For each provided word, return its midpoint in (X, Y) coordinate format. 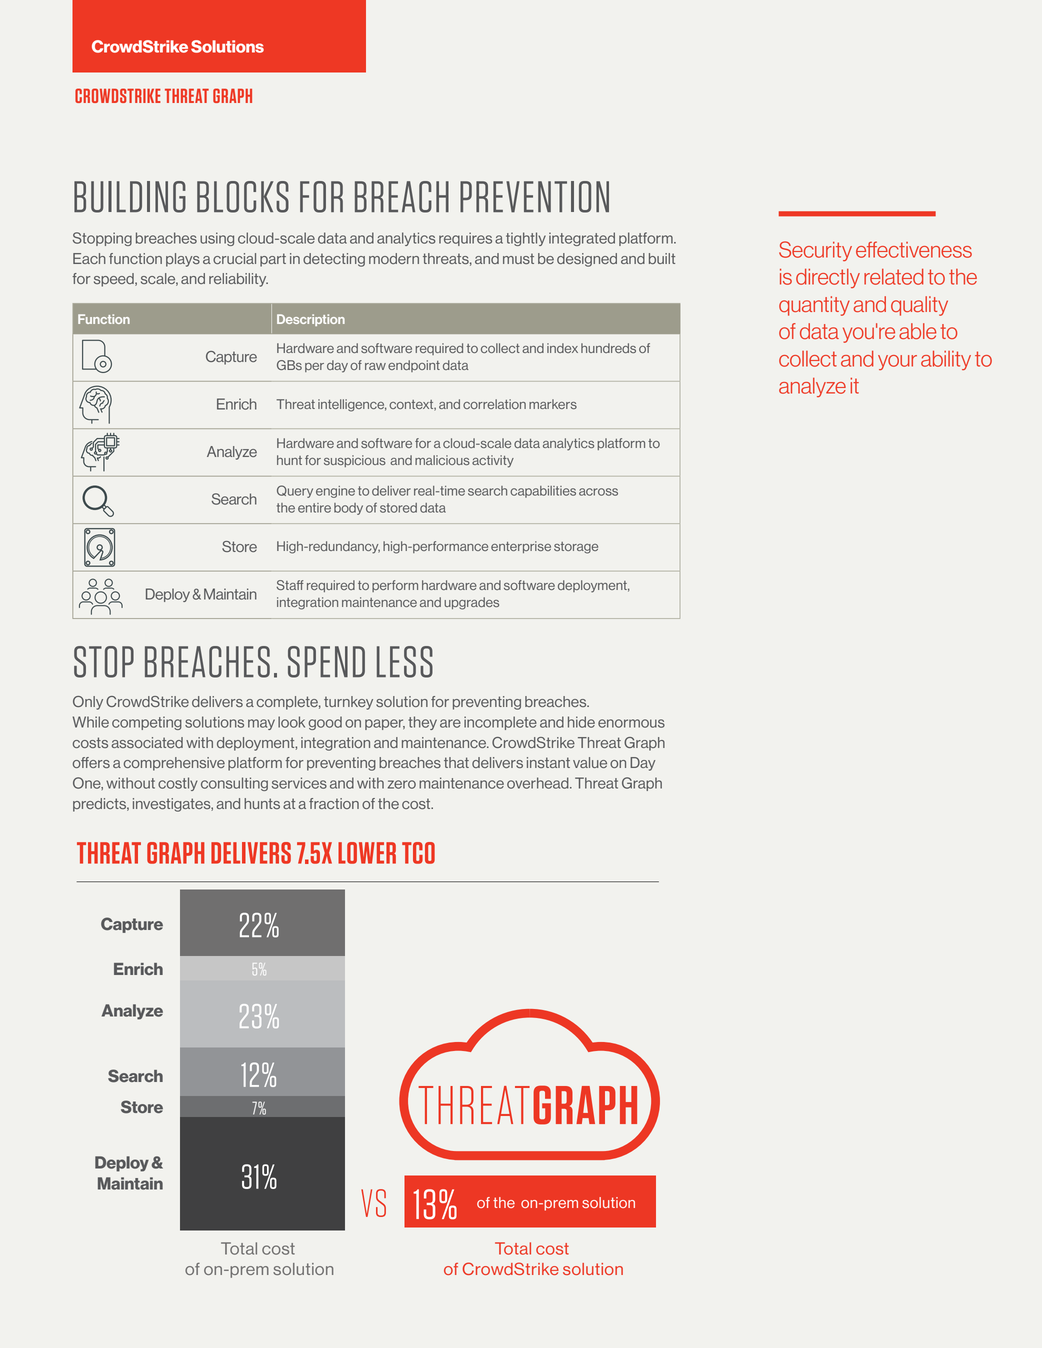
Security (815, 251)
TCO (418, 853)
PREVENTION (534, 197)
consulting (234, 784)
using (217, 239)
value (590, 762)
